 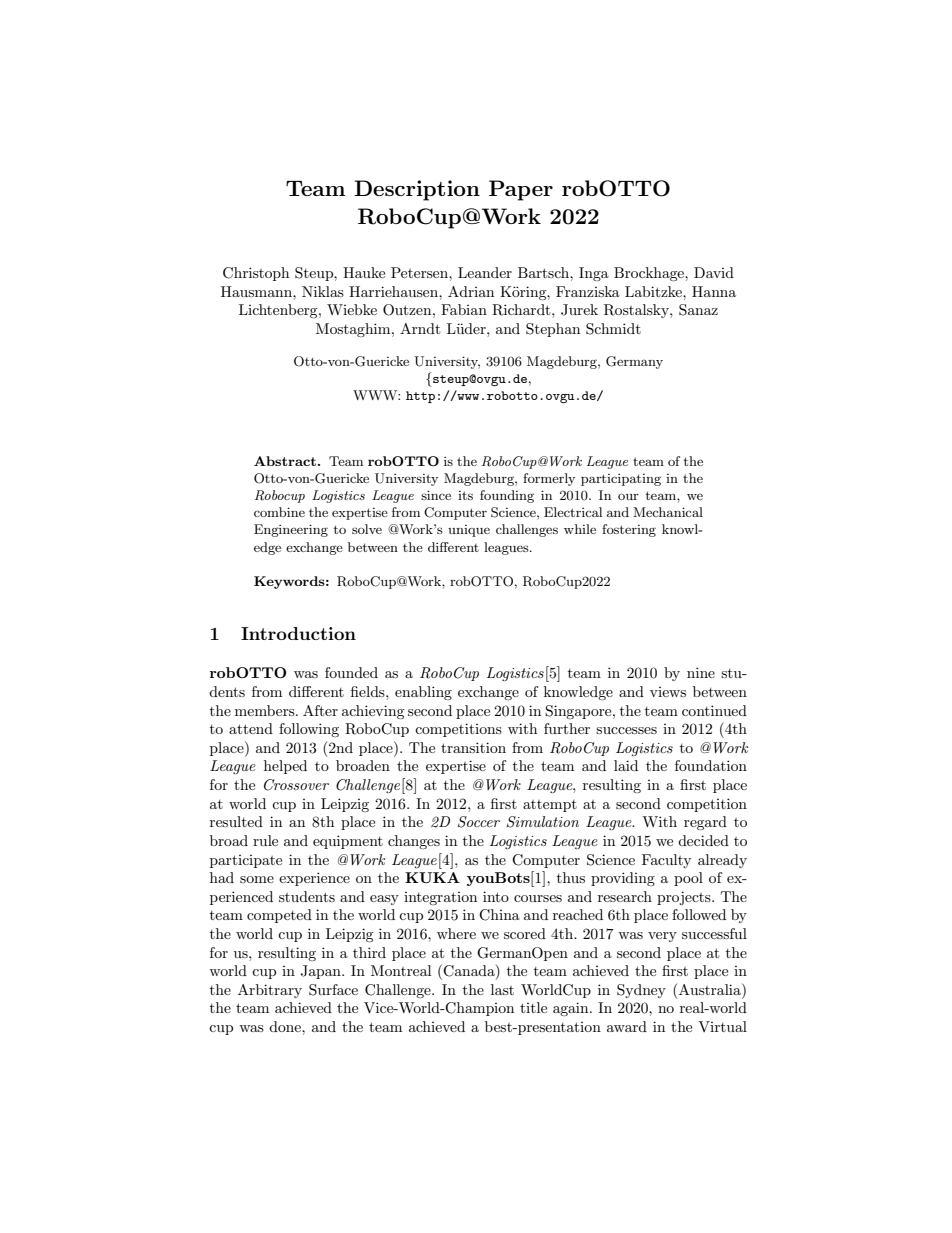 I want to click on unique, so click(x=469, y=531).
